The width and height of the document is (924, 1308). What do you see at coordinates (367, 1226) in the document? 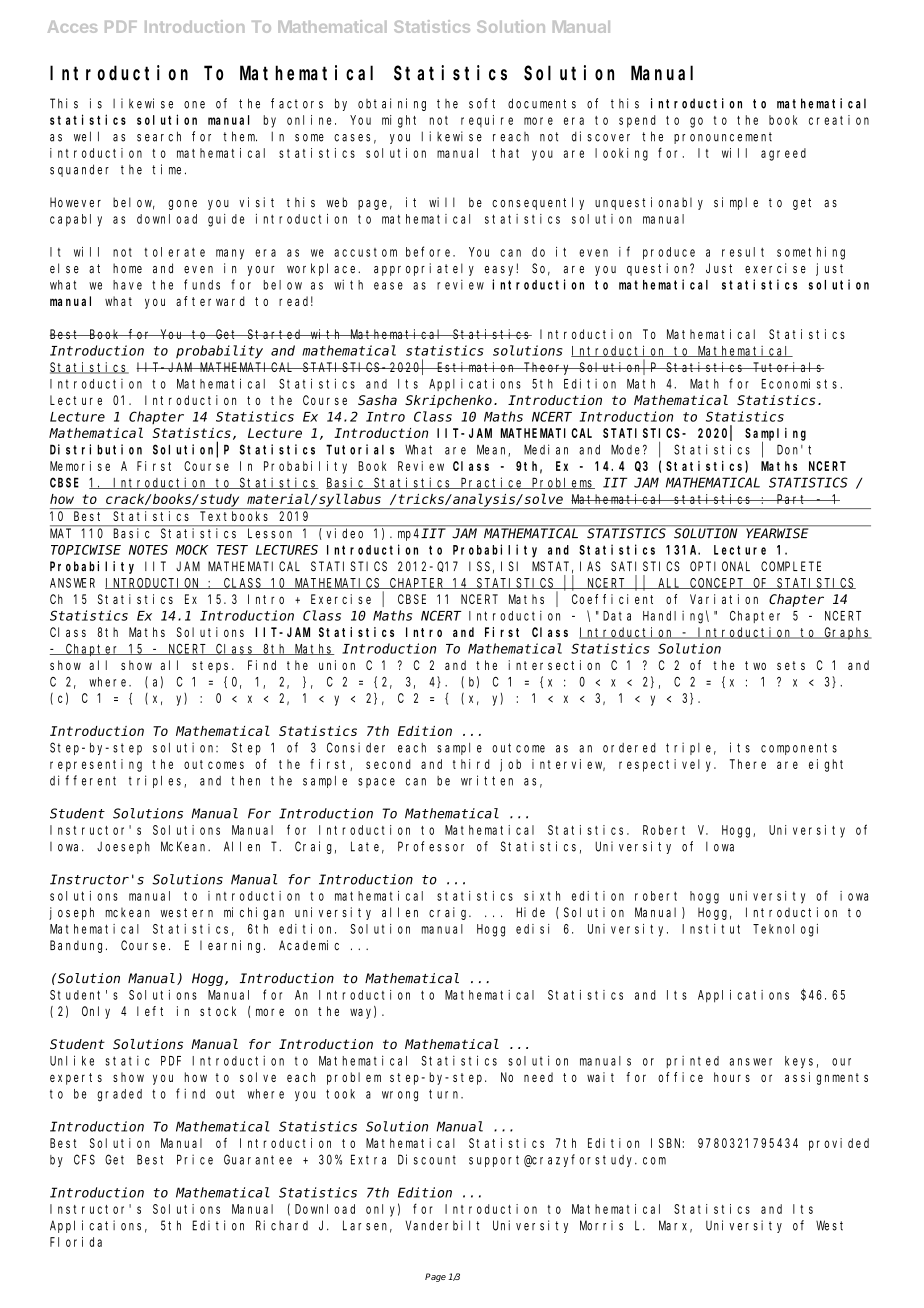
I see `Larsen` at bounding box center [367, 1226].
